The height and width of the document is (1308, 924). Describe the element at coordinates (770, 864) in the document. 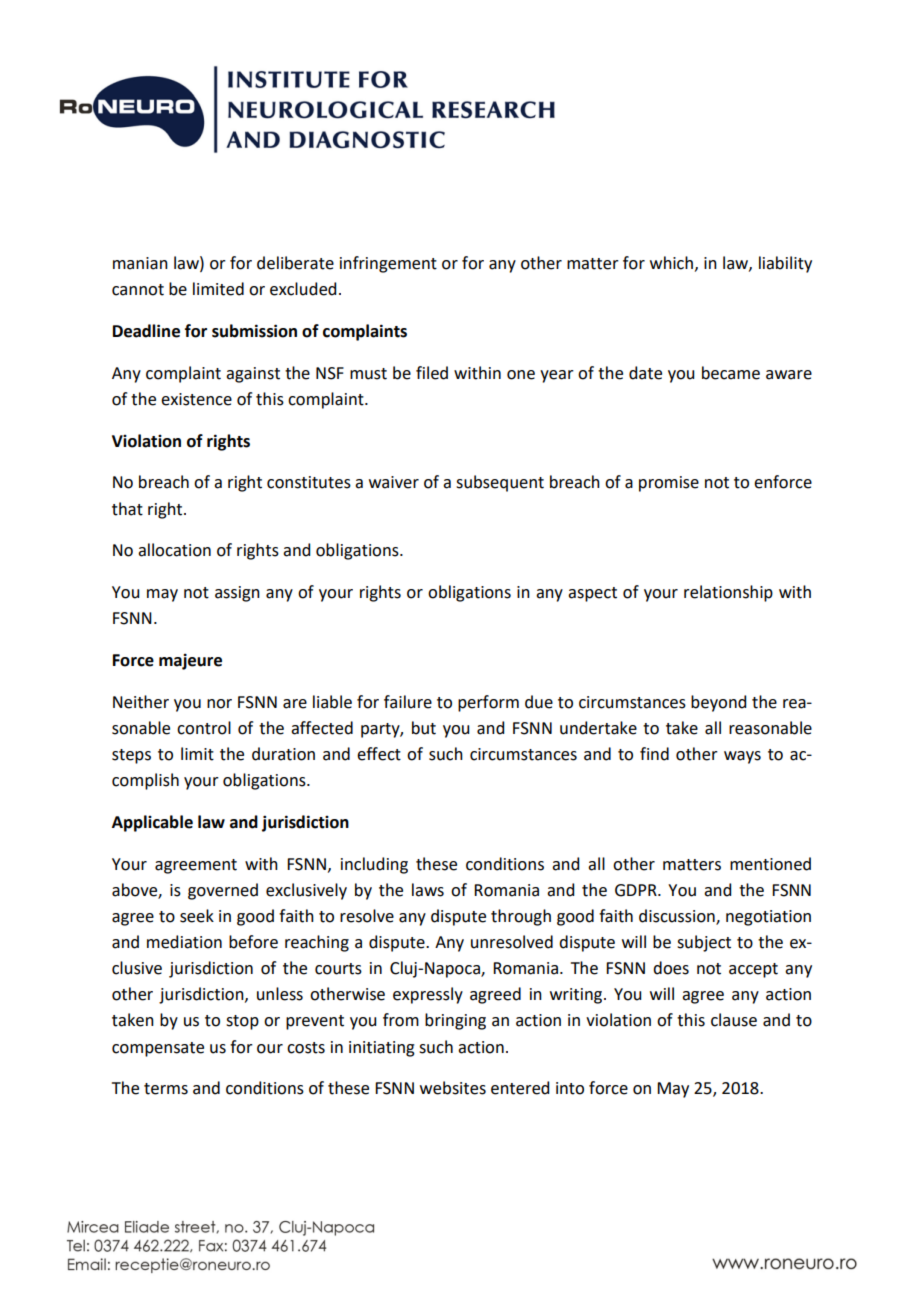

I see `mentioned` at that location.
